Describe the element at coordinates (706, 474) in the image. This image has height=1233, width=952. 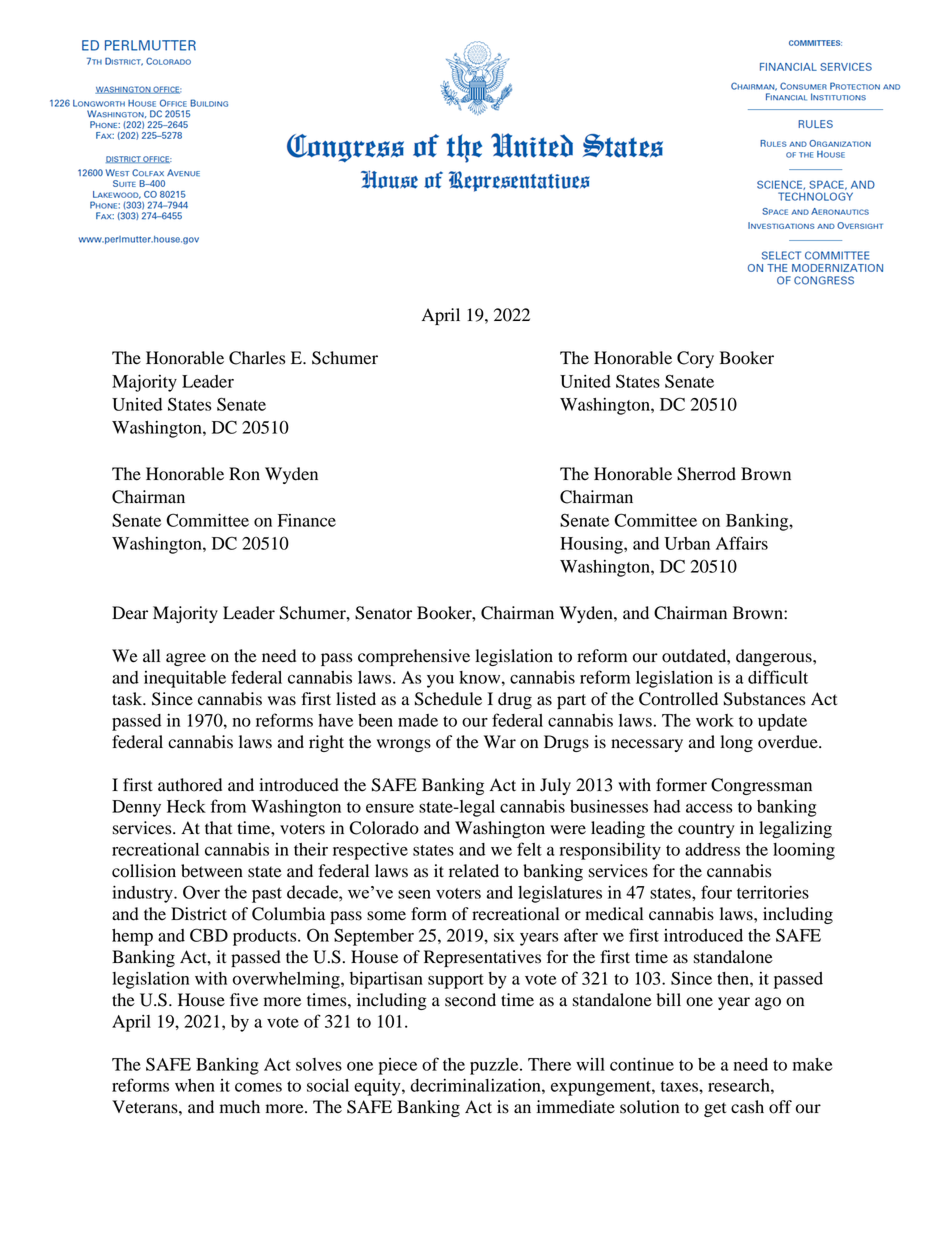
I see `Sherrod` at that location.
